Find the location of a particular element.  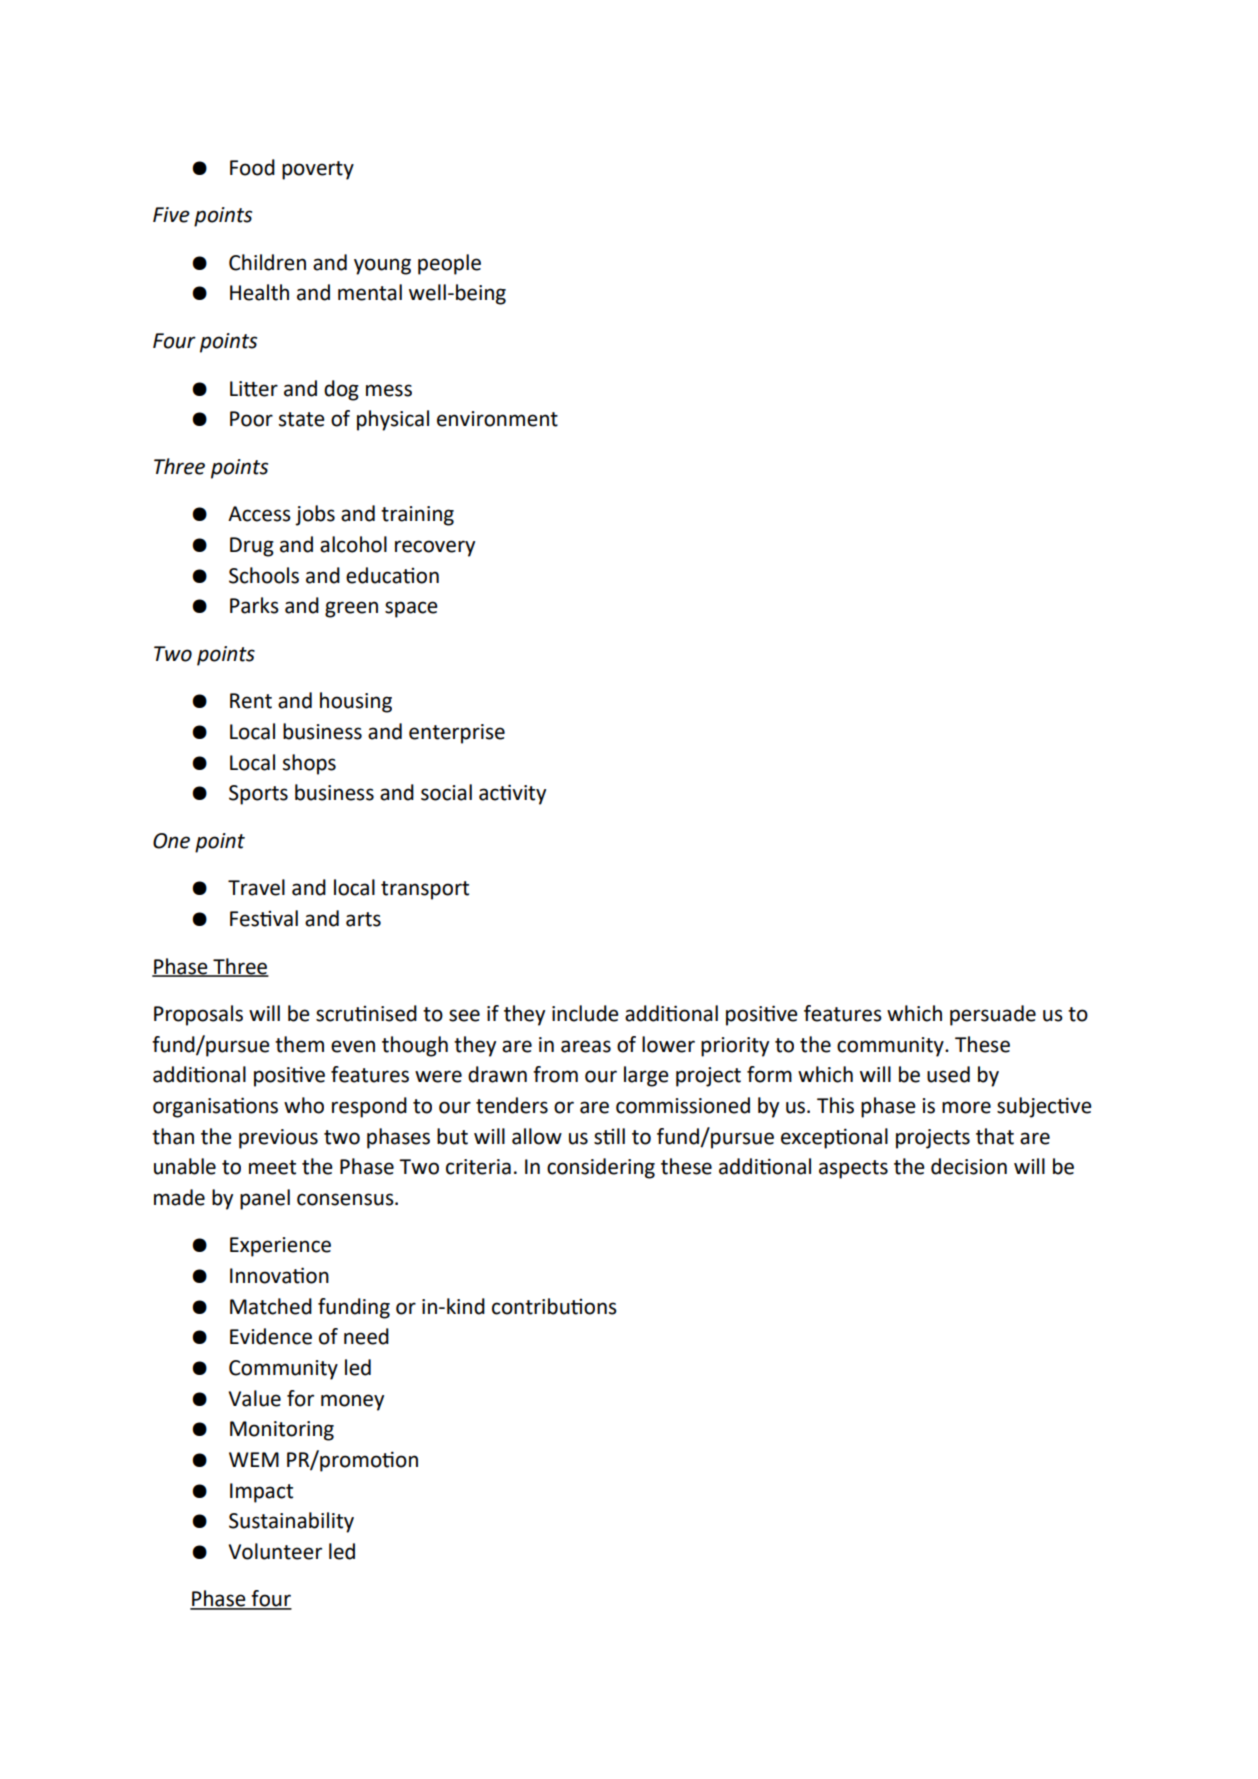

Sustainability is located at coordinates (291, 1522).
